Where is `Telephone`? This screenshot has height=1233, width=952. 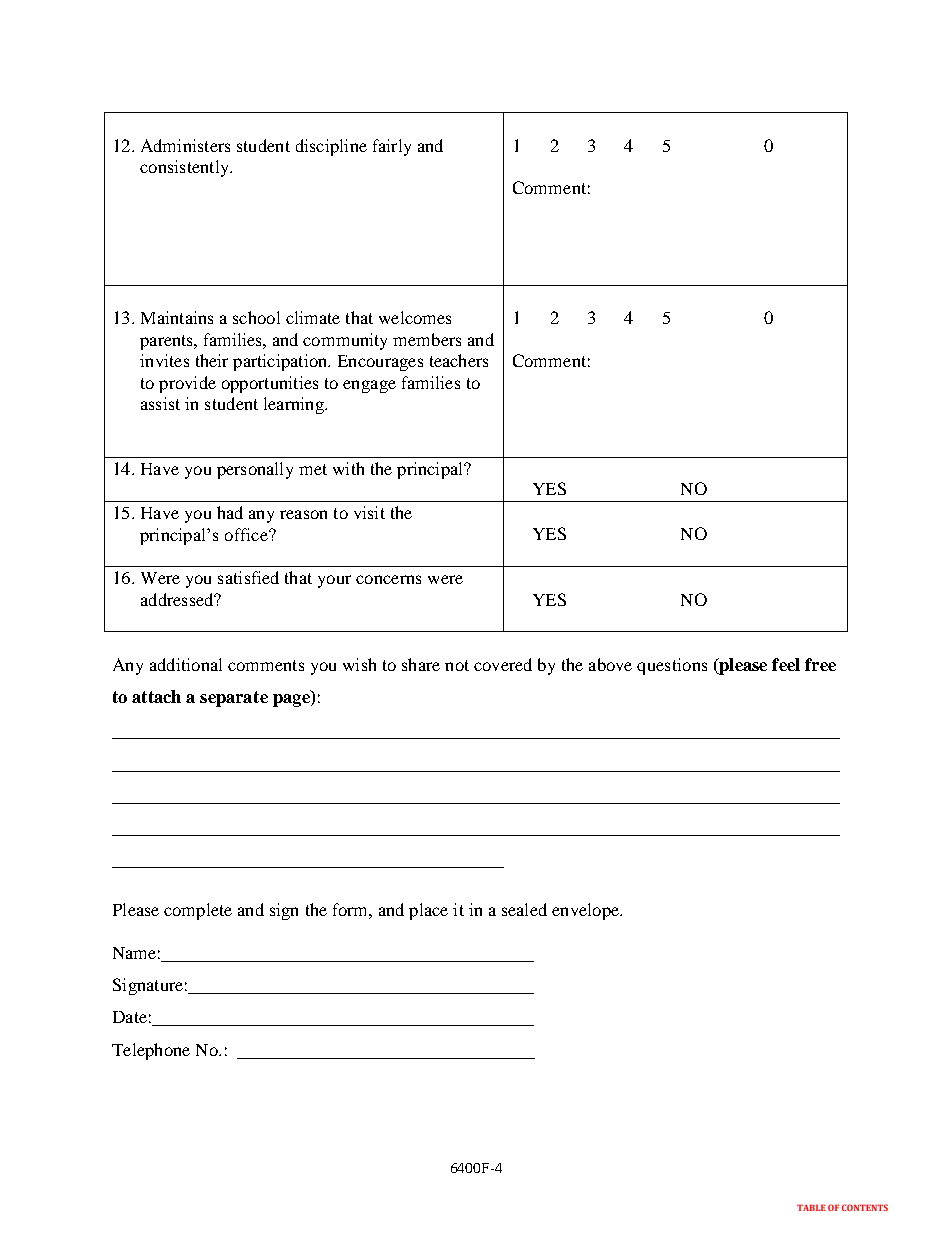
Telephone is located at coordinates (151, 1051).
